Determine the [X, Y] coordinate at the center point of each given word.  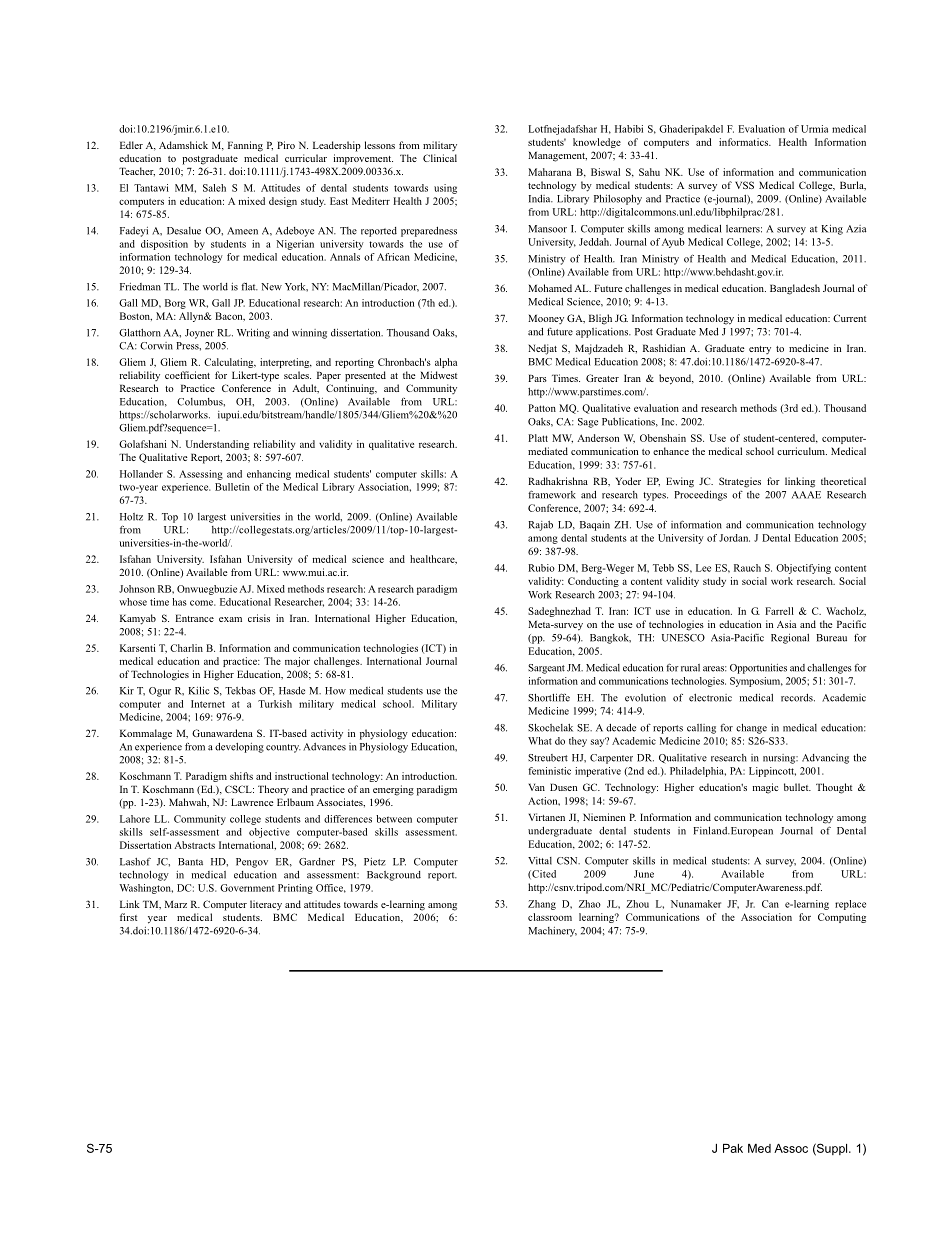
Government [247, 888]
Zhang [542, 905]
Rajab [540, 526]
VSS [744, 185]
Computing [842, 918]
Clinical [440, 158]
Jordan [734, 538]
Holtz [131, 517]
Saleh [214, 188]
